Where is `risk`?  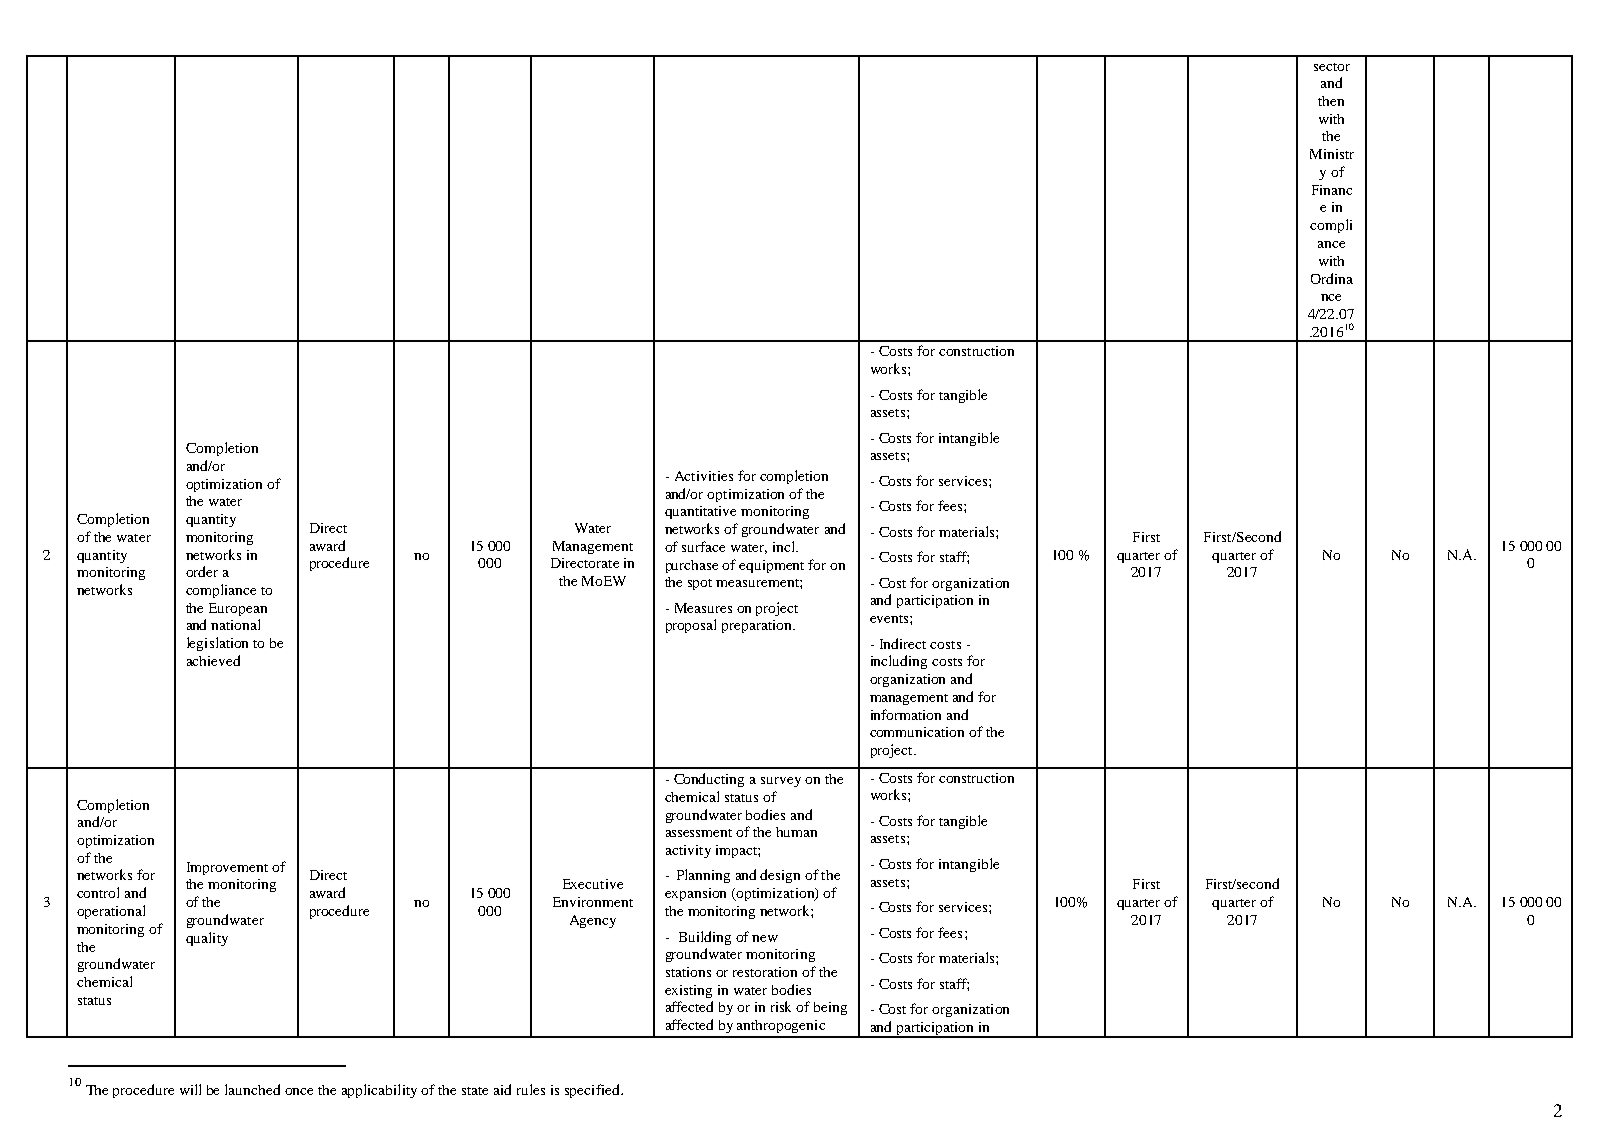
risk is located at coordinates (781, 1006).
